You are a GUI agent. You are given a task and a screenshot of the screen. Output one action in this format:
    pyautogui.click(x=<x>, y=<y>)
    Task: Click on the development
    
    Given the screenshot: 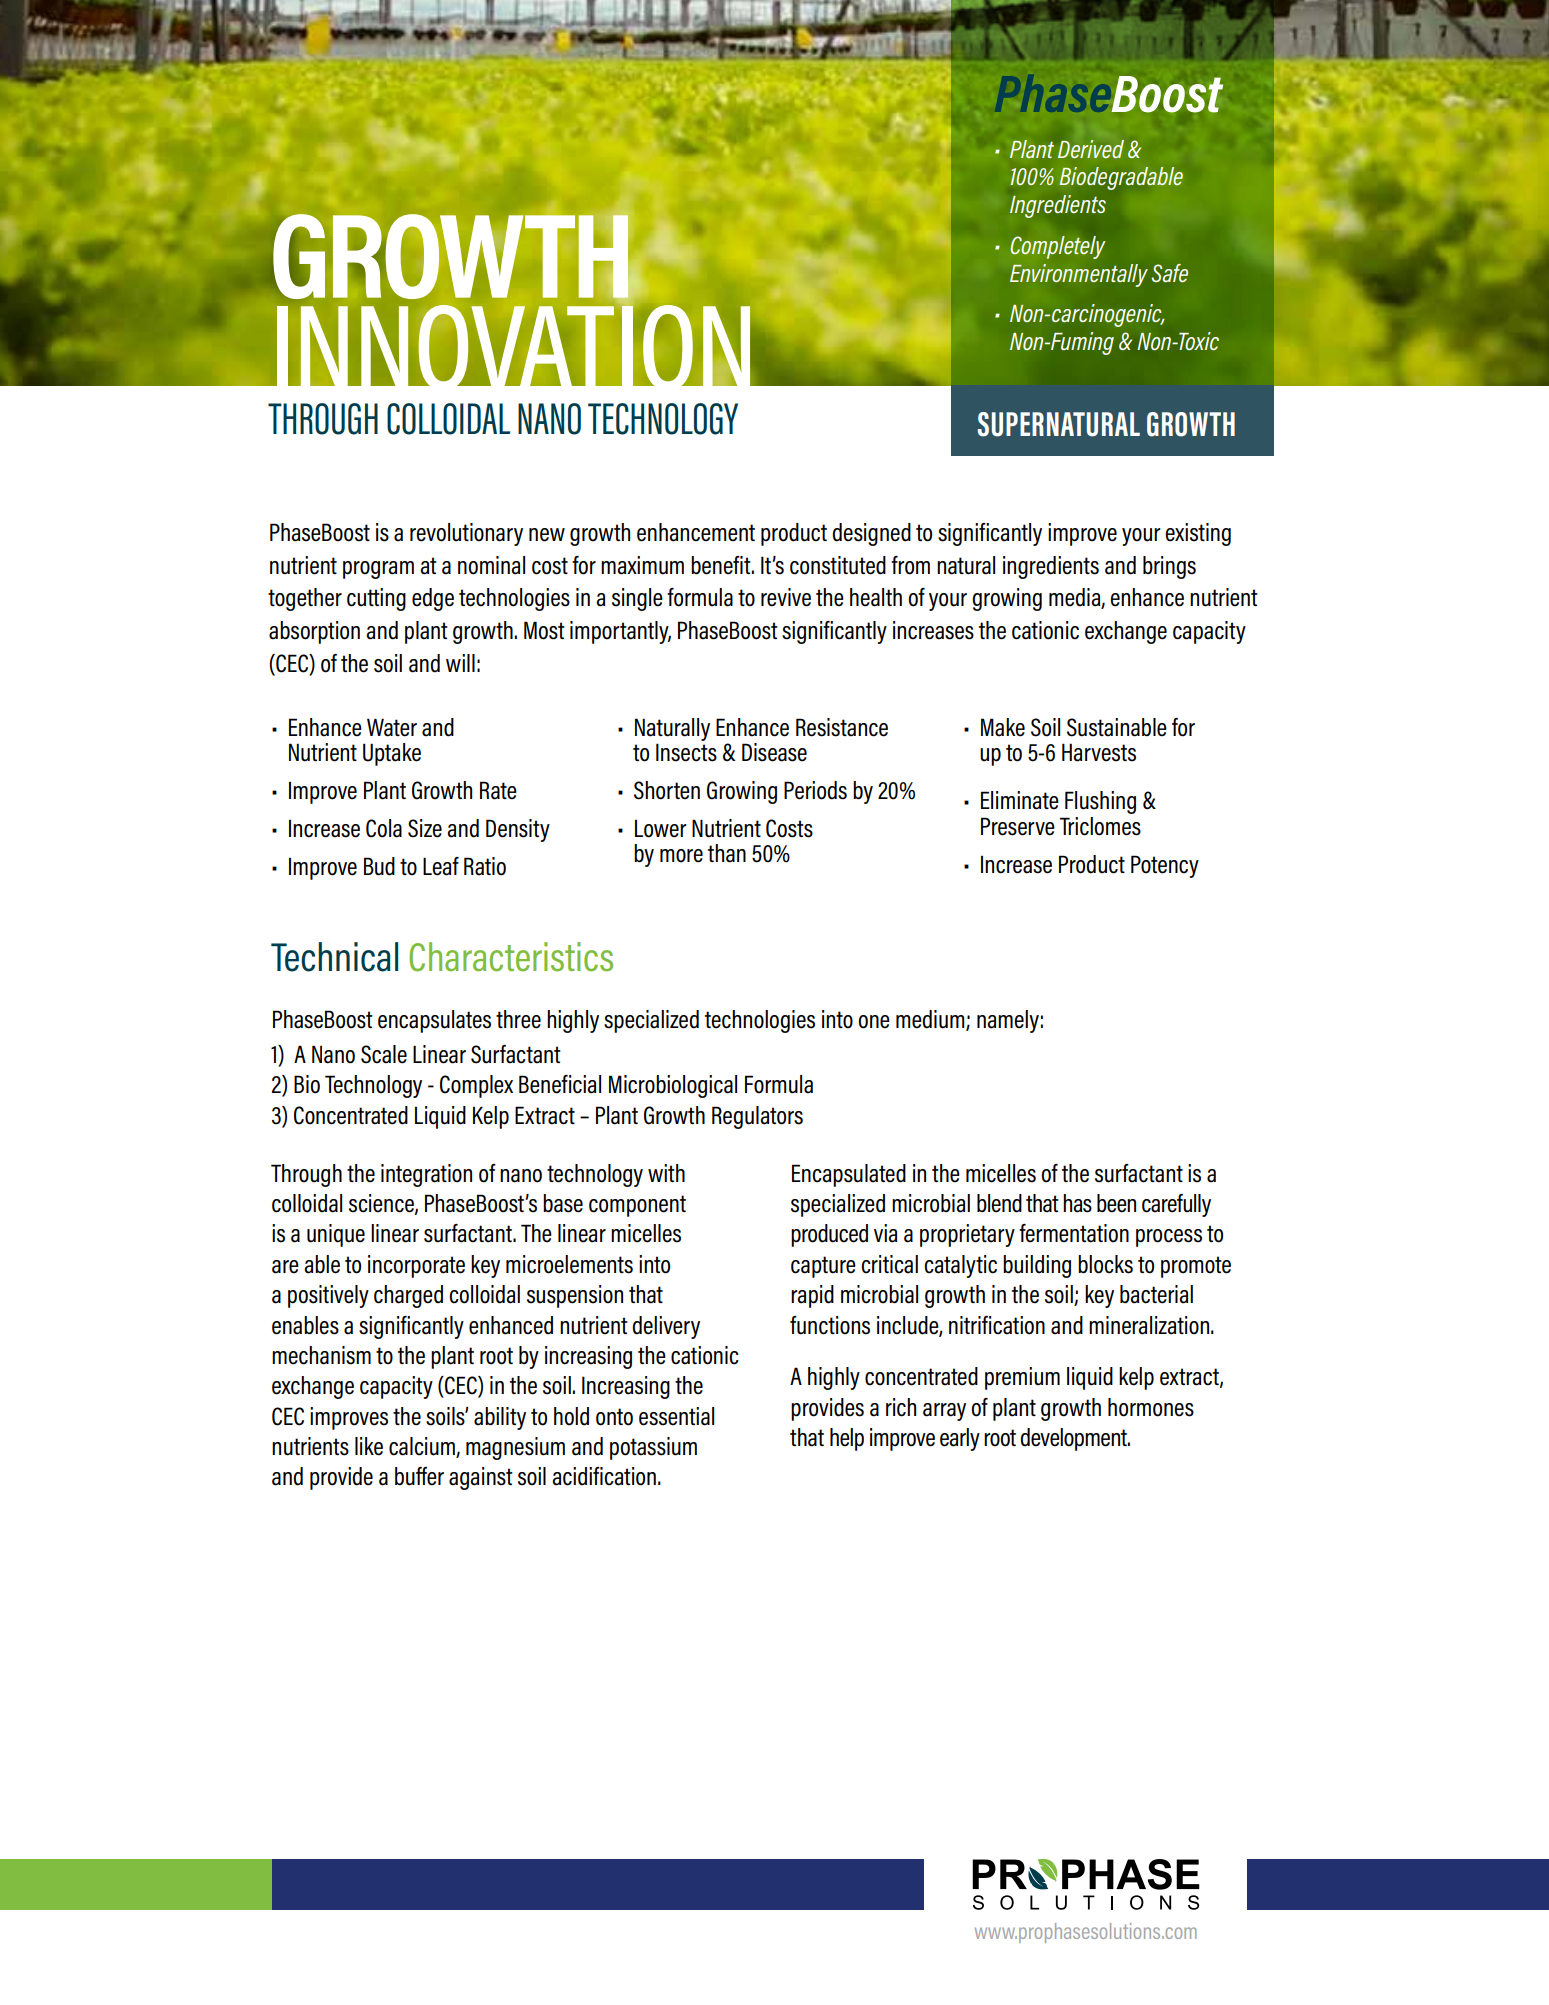 What is the action you would take?
    pyautogui.click(x=1074, y=1439)
